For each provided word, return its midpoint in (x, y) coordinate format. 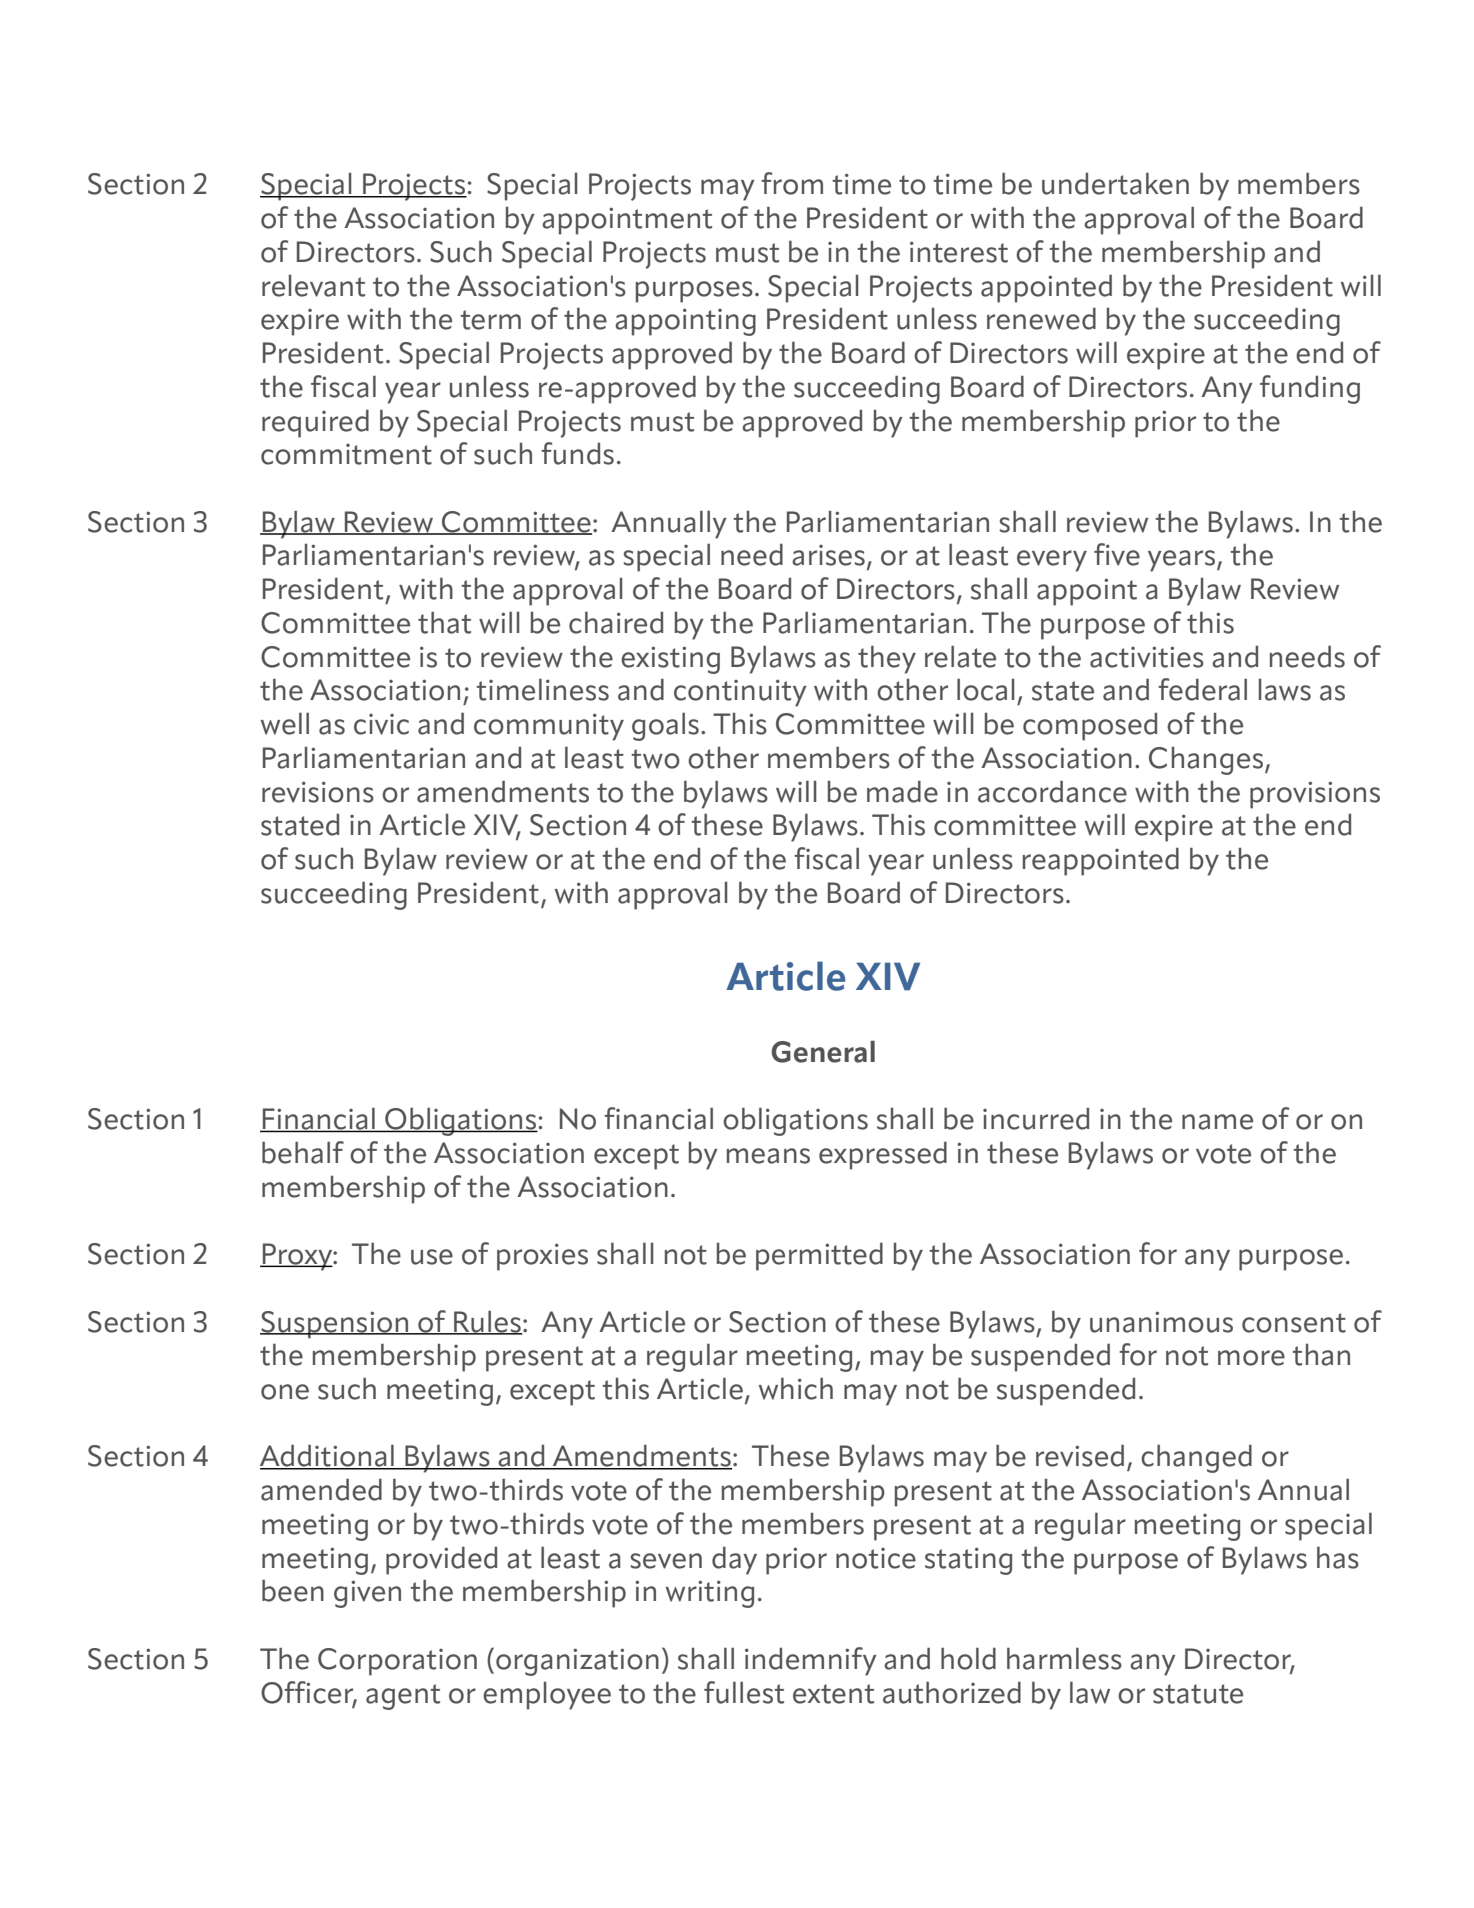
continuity (740, 693)
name (1217, 1122)
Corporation (397, 1662)
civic (381, 724)
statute (1198, 1694)
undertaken (1115, 184)
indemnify (811, 1661)
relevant (313, 286)
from (792, 183)
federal (1202, 689)
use (432, 1257)
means (768, 1156)
